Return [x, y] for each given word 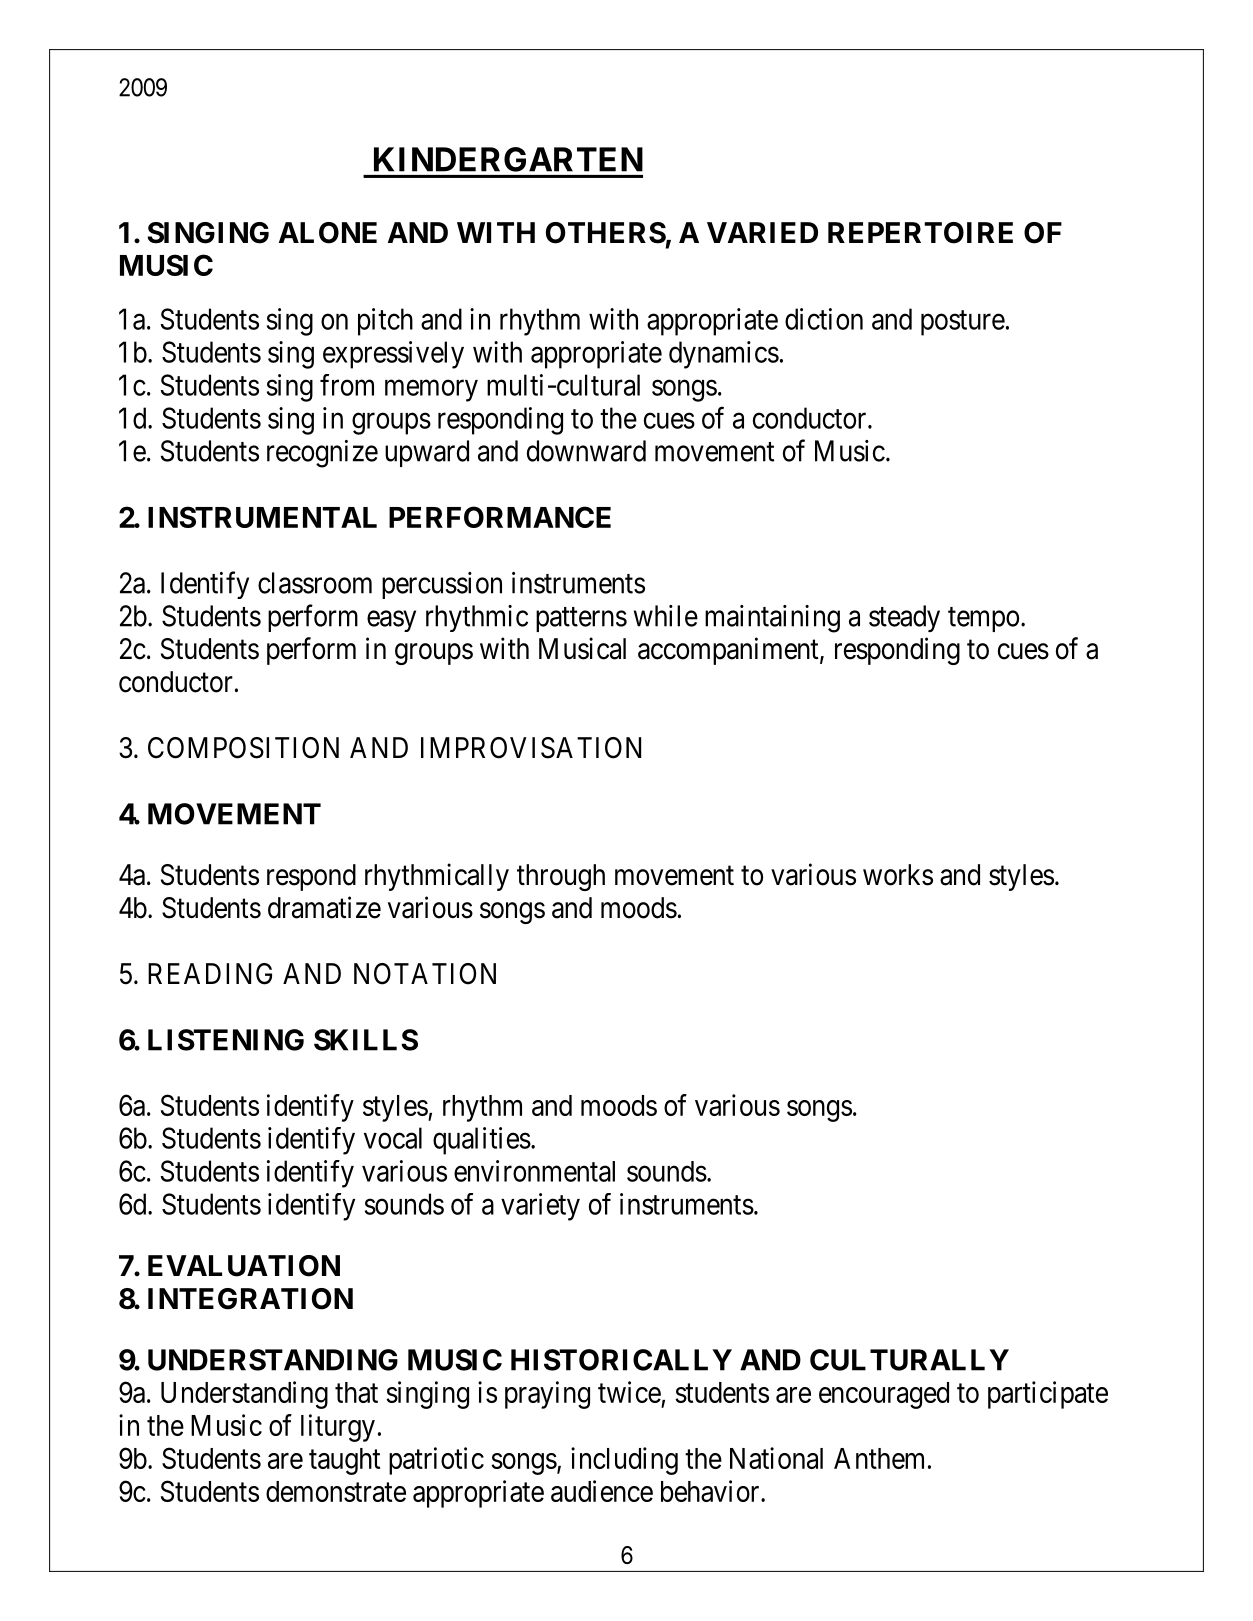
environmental [534, 1171]
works [898, 875]
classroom [315, 583]
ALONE [328, 233]
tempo [983, 619]
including [624, 1461]
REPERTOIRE [920, 233]
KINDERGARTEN [508, 159]
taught [344, 1461]
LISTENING [226, 1040]
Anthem [879, 1458]
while [666, 616]
